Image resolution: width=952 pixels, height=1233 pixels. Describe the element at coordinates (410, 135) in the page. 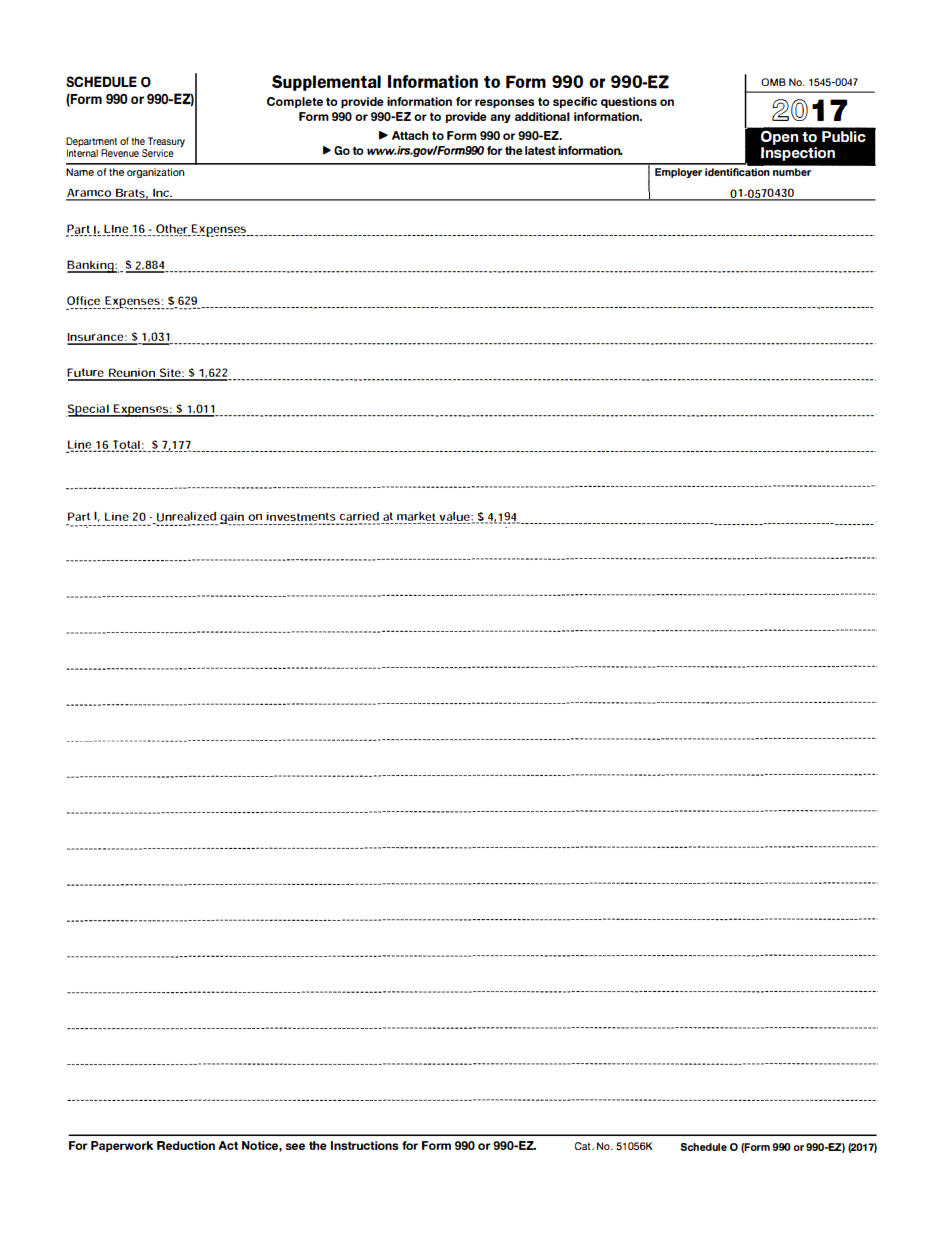

I see `Attach` at that location.
